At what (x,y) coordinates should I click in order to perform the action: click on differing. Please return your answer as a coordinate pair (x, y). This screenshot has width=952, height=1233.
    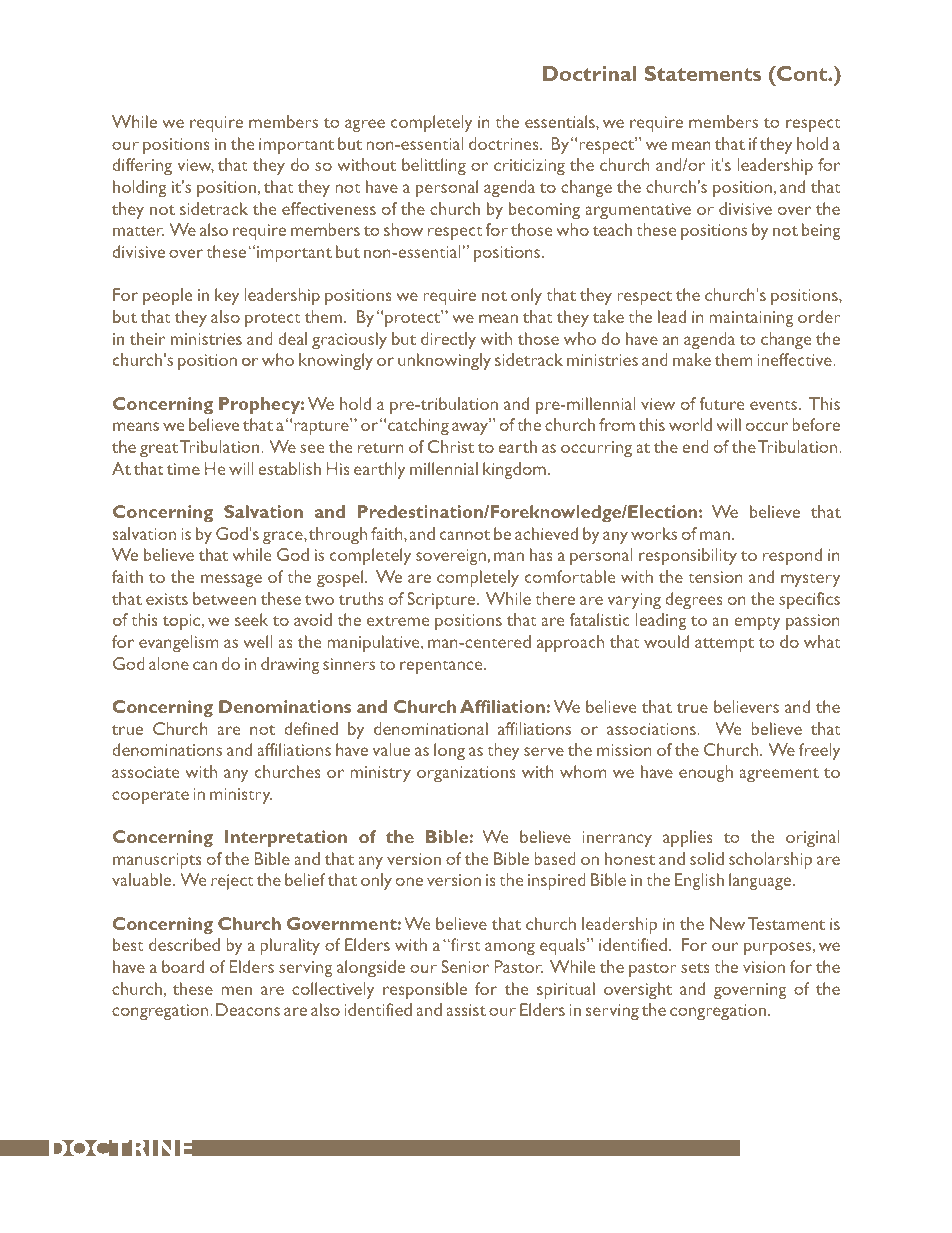
    Looking at the image, I should click on (142, 166).
